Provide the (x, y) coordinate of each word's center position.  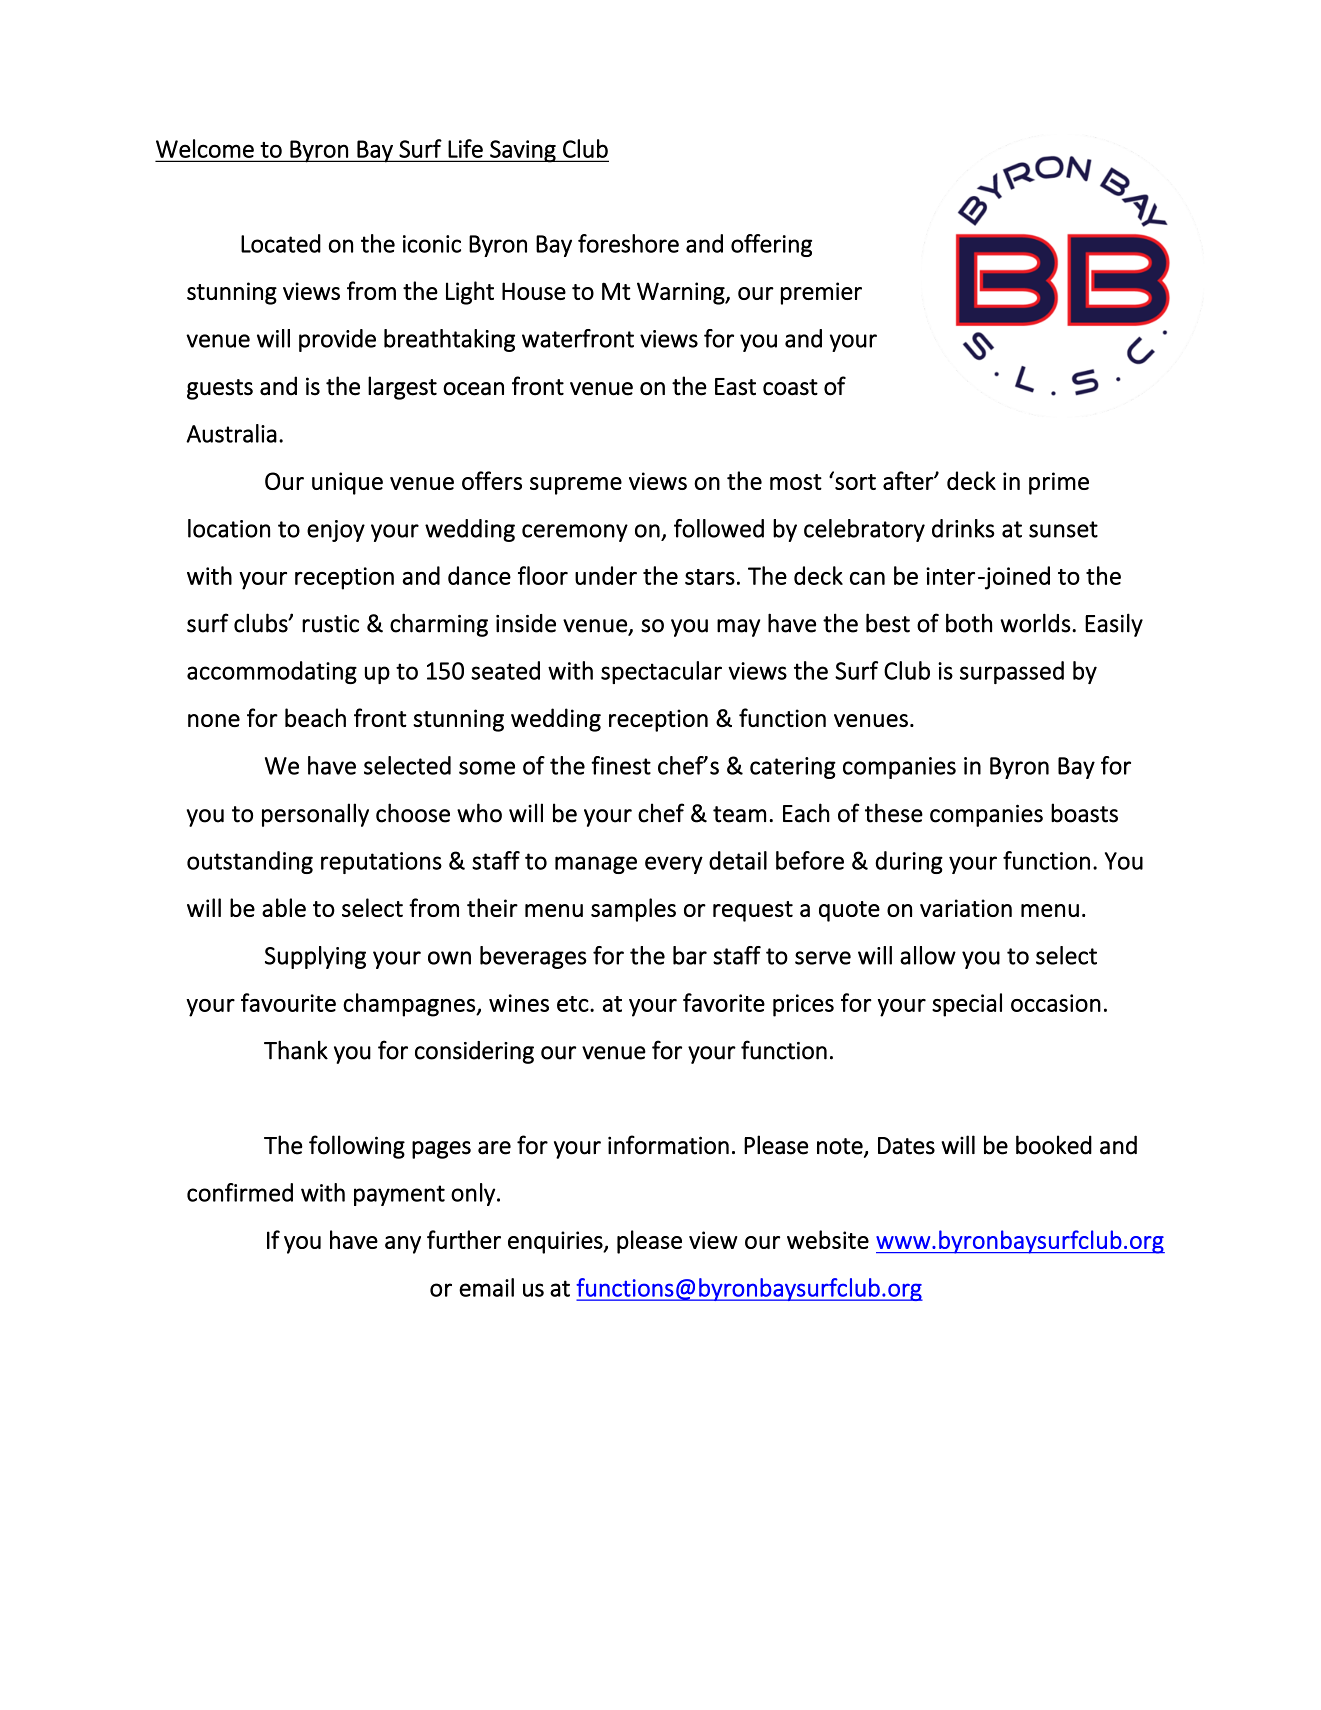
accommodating (272, 672)
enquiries (556, 1242)
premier (821, 293)
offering (771, 245)
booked (1054, 1145)
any (403, 1245)
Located (281, 243)
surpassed (1012, 672)
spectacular (661, 672)
